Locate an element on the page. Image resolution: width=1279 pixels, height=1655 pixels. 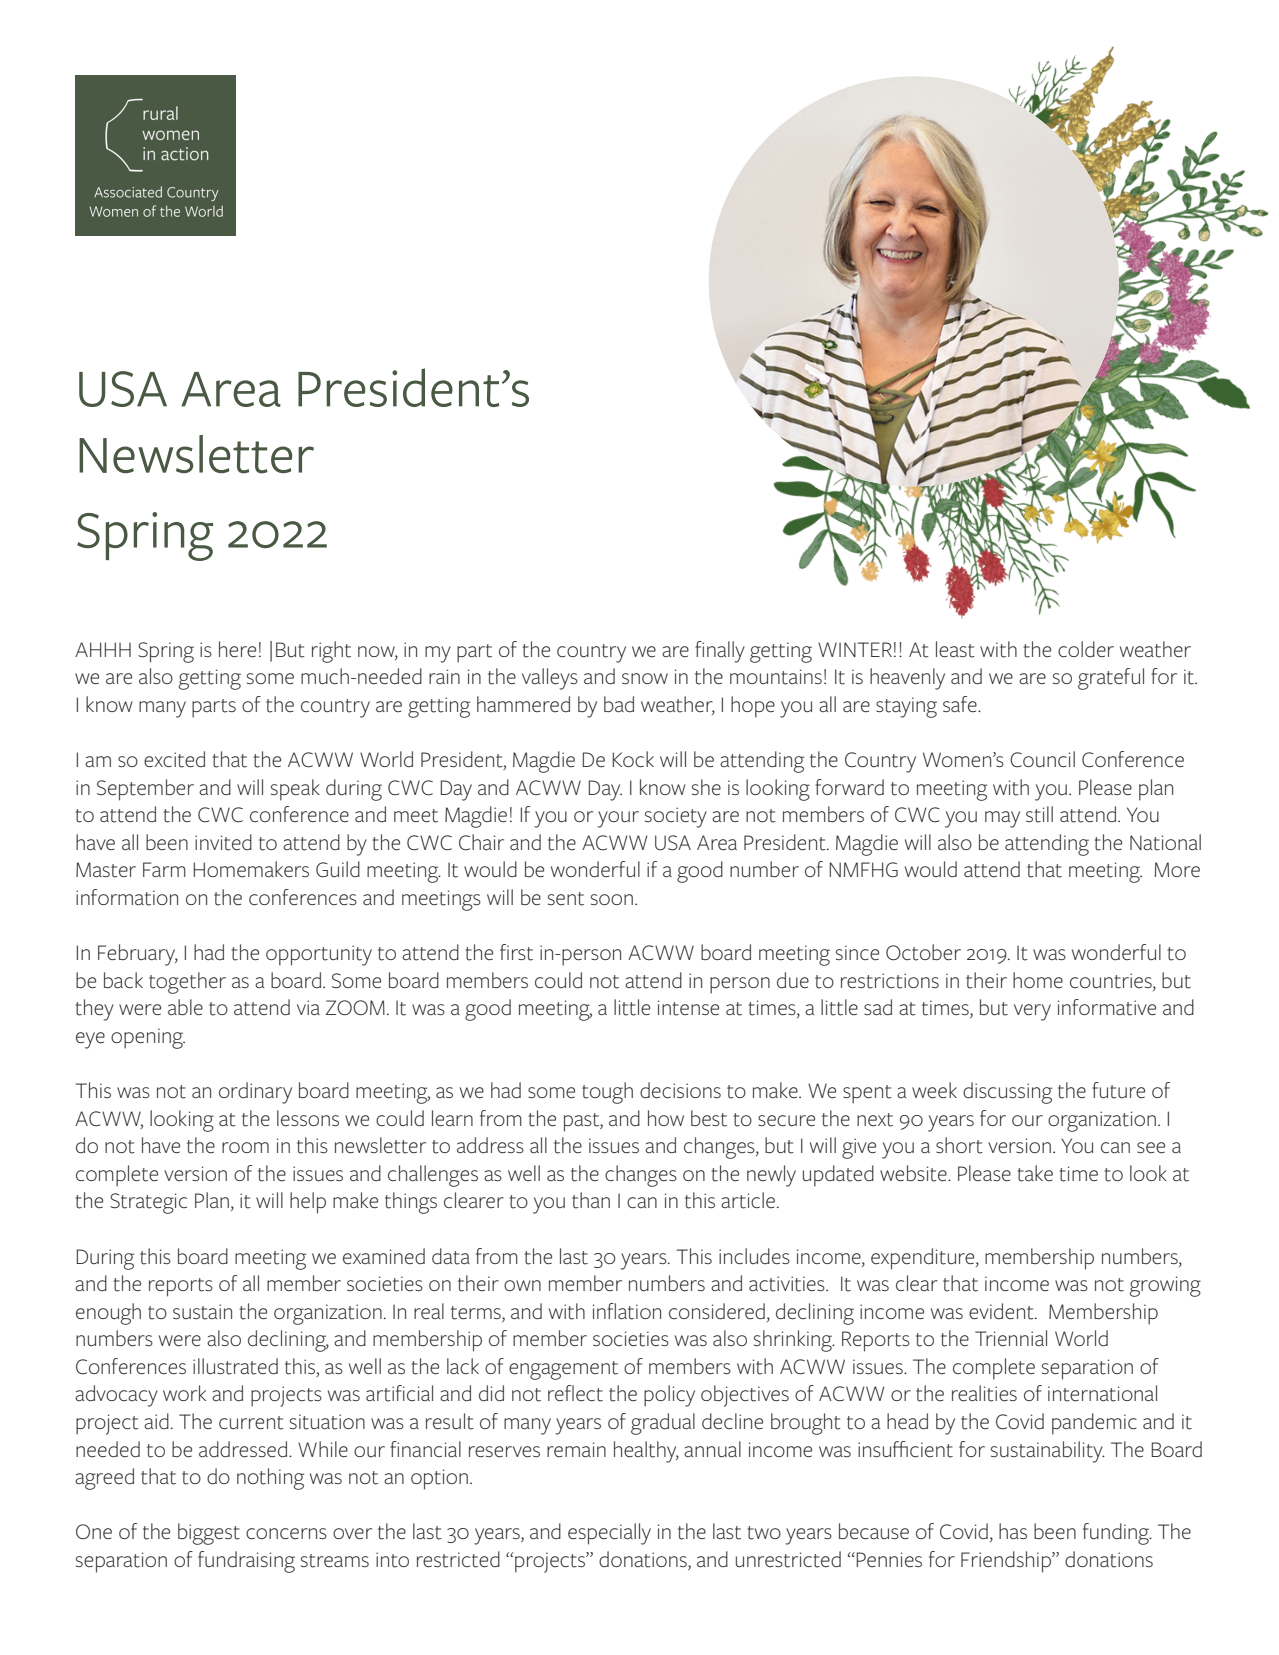
especially is located at coordinates (609, 1534).
